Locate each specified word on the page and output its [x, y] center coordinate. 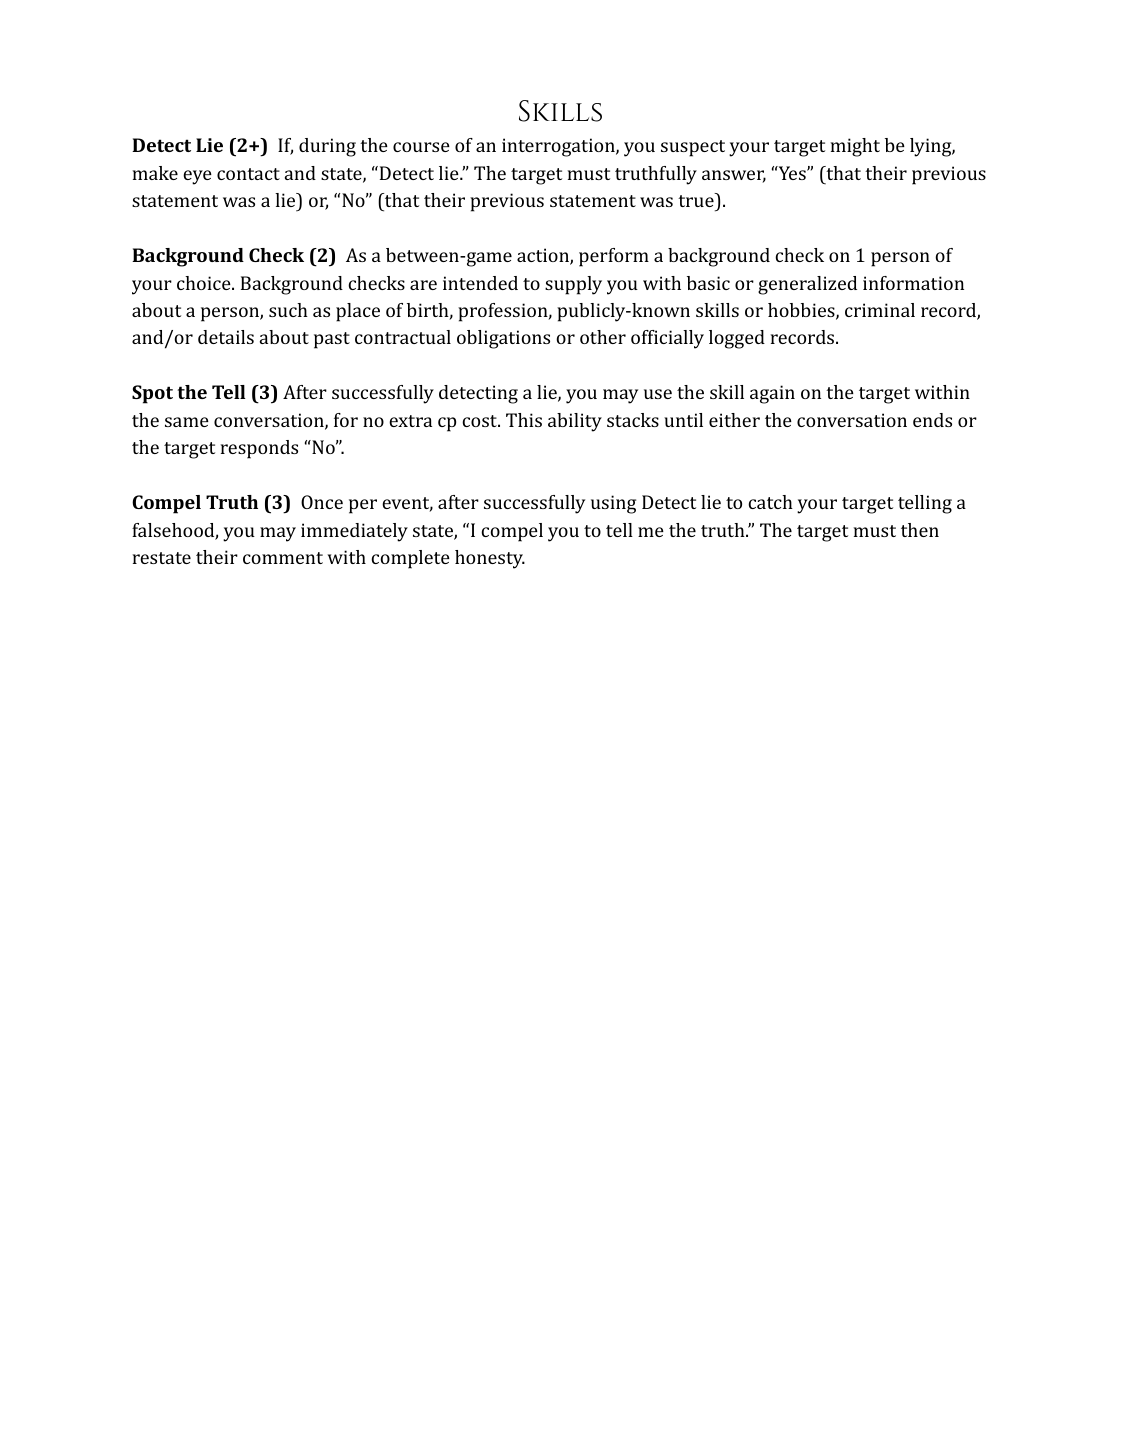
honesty [490, 559]
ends [932, 420]
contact [248, 174]
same [187, 422]
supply [573, 285]
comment [283, 558]
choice [205, 283]
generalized [807, 285]
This [524, 420]
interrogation [559, 147]
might [855, 147]
